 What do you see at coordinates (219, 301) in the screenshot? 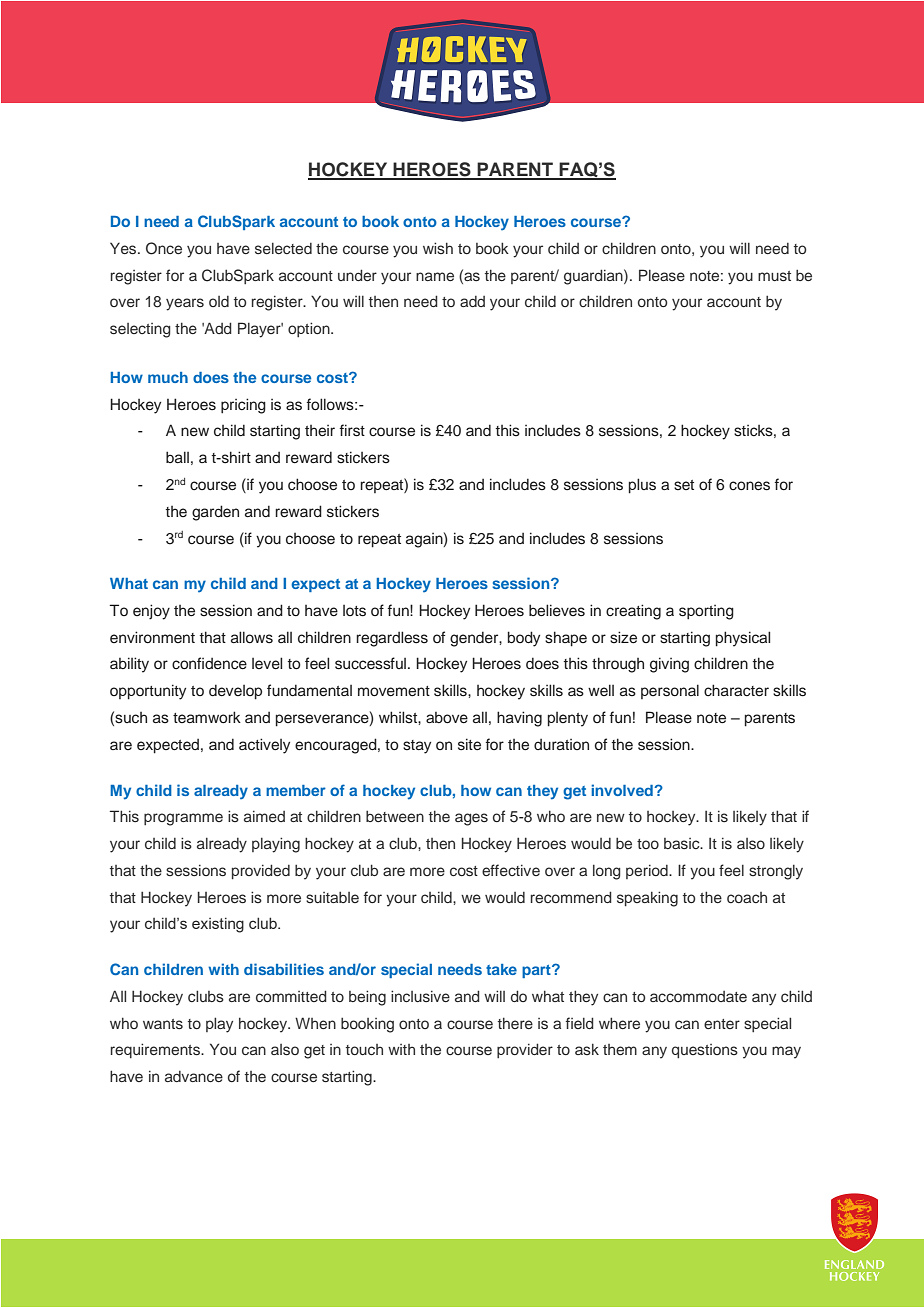
I see `old` at bounding box center [219, 301].
